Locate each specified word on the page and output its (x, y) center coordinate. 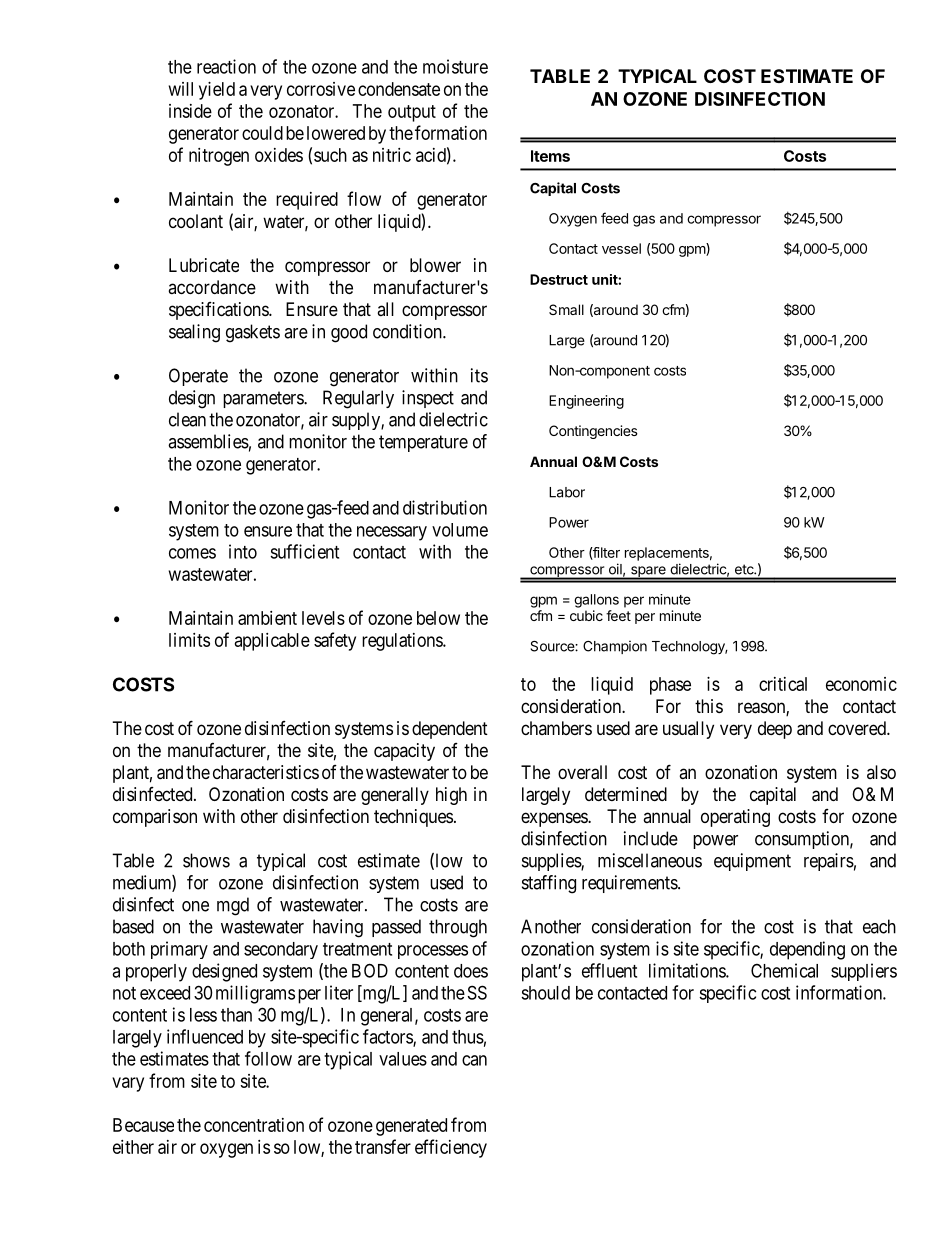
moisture (455, 66)
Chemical (784, 970)
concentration (254, 1125)
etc (745, 570)
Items (550, 156)
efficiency (451, 1148)
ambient (267, 618)
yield (217, 91)
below (438, 618)
